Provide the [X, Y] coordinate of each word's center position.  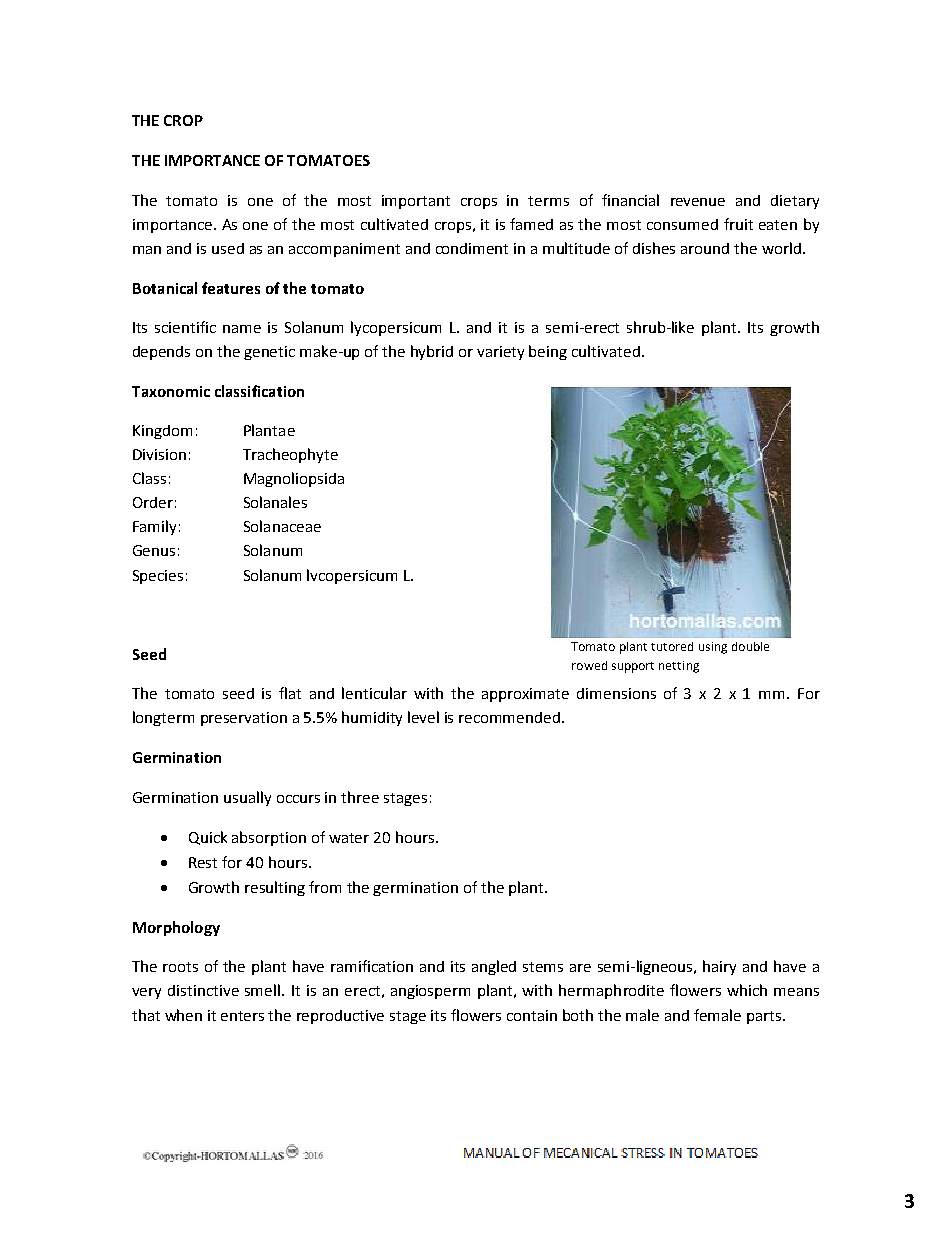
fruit [738, 224]
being [548, 352]
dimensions [616, 693]
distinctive [203, 990]
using [713, 648]
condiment [472, 248]
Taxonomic [171, 391]
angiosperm [430, 992]
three [360, 797]
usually [247, 798]
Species [158, 577]
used [228, 248]
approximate [525, 695]
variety [500, 353]
